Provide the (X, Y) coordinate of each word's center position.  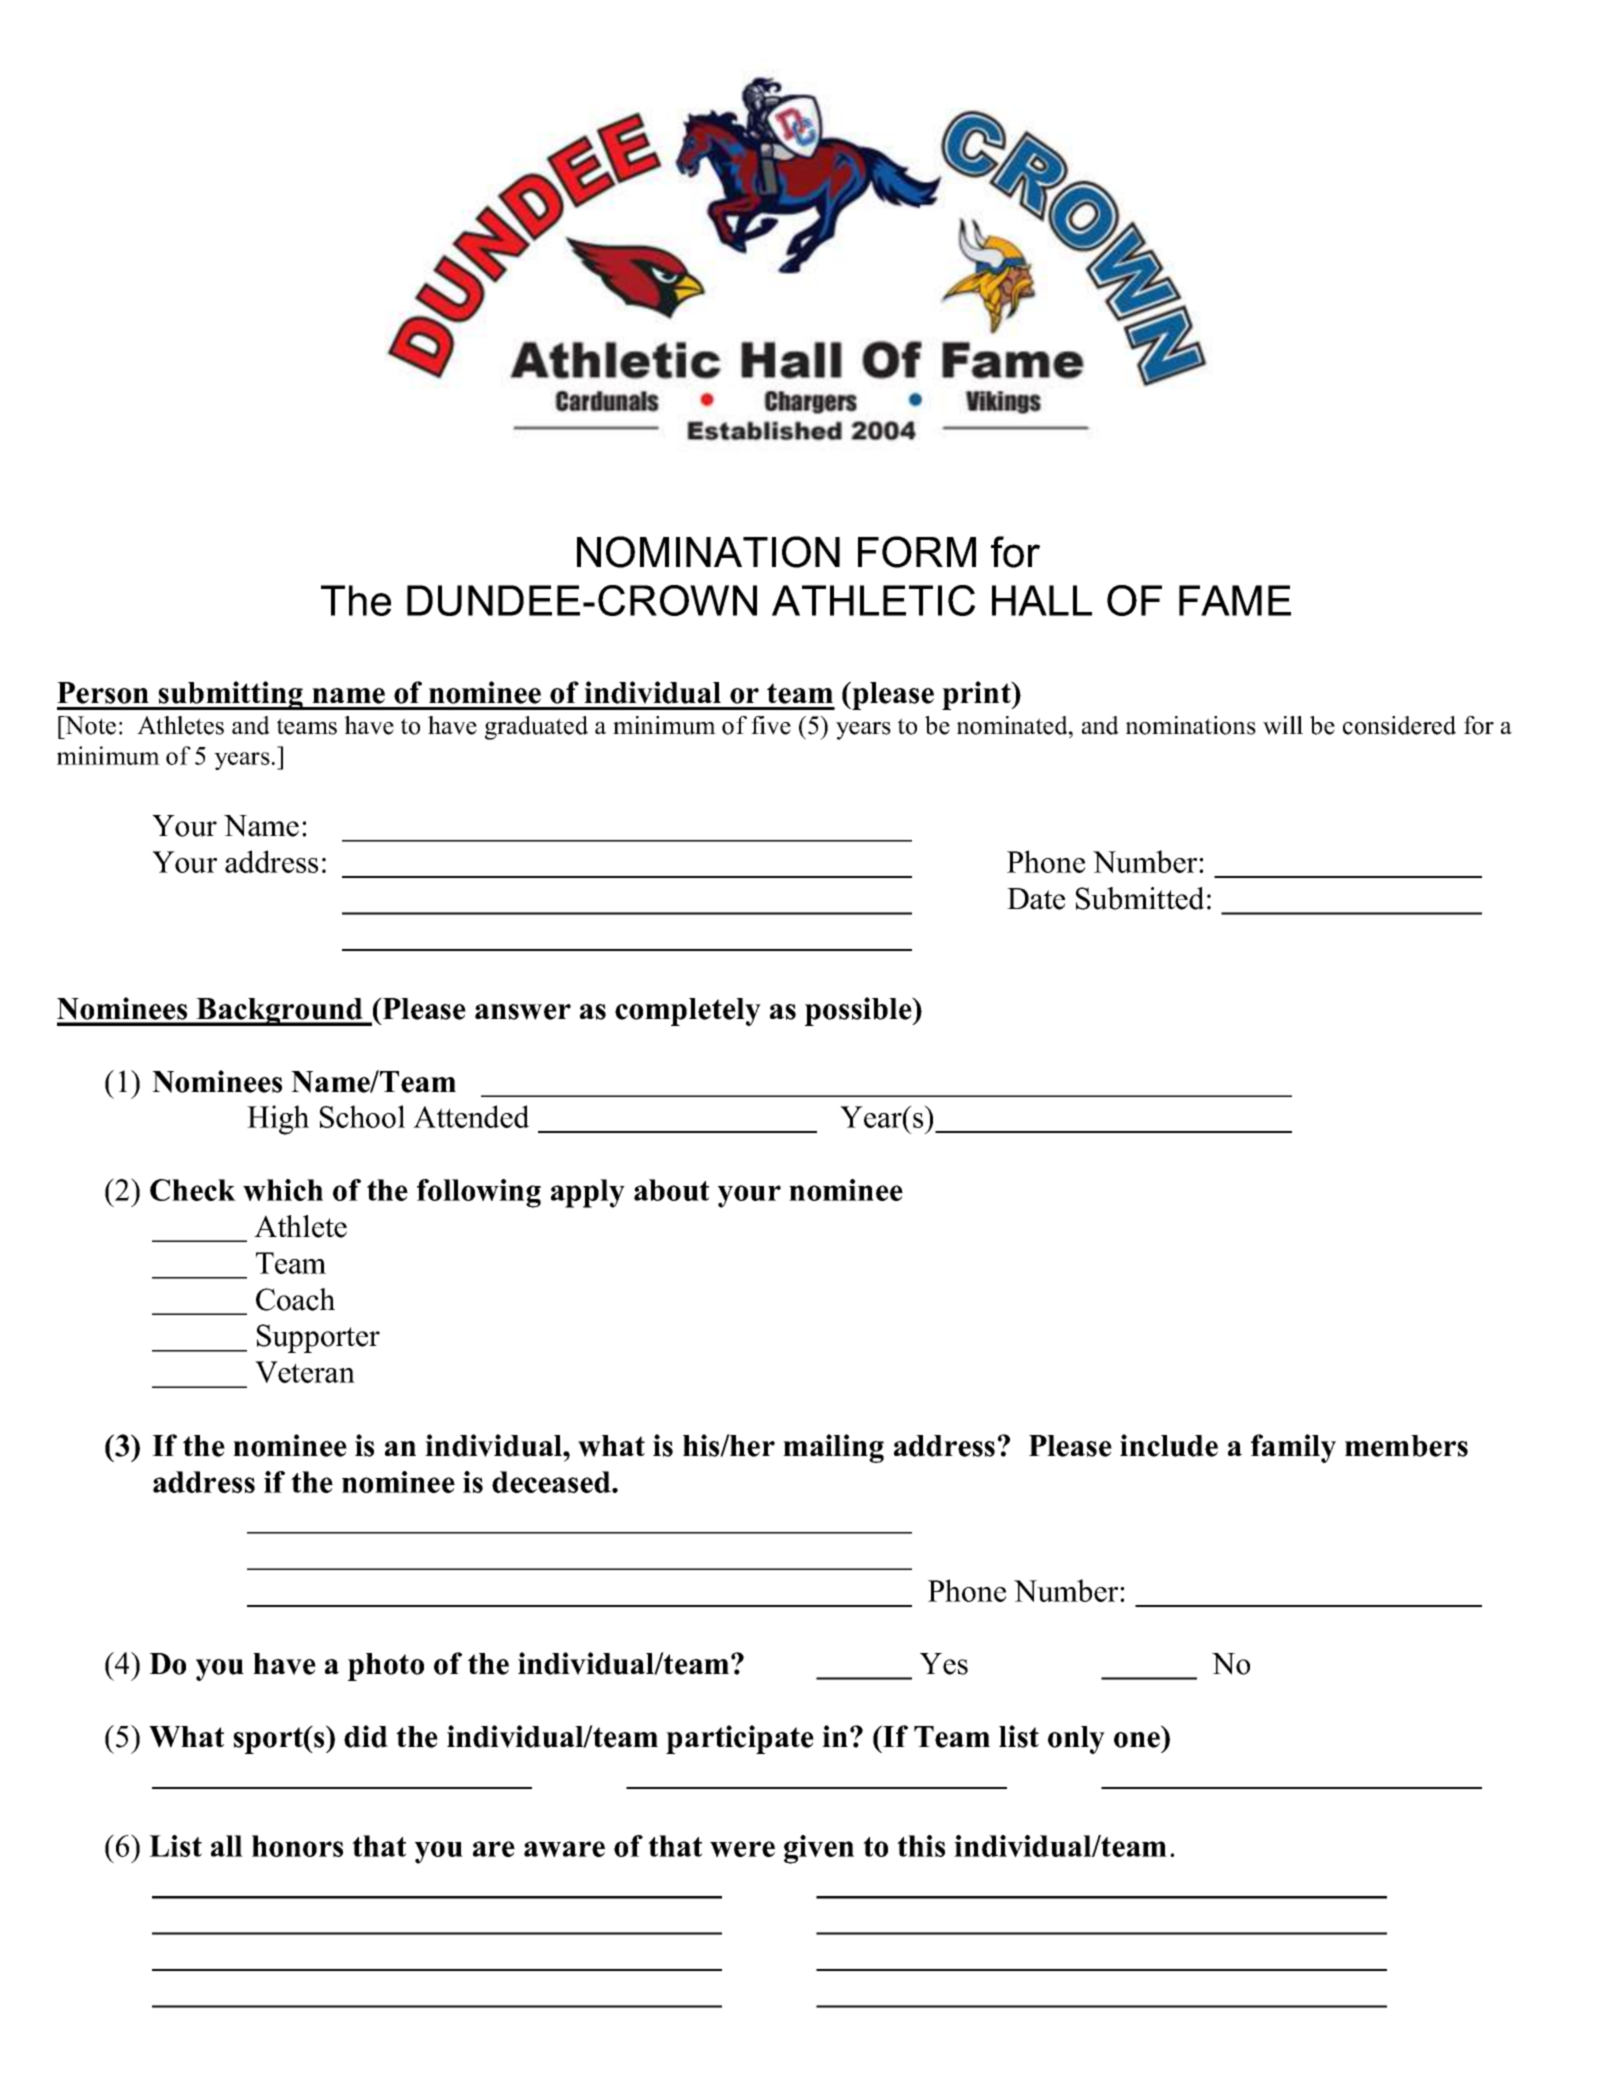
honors (297, 1846)
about (671, 1190)
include (1169, 1445)
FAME (1235, 600)
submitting (231, 695)
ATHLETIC (873, 600)
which (283, 1190)
